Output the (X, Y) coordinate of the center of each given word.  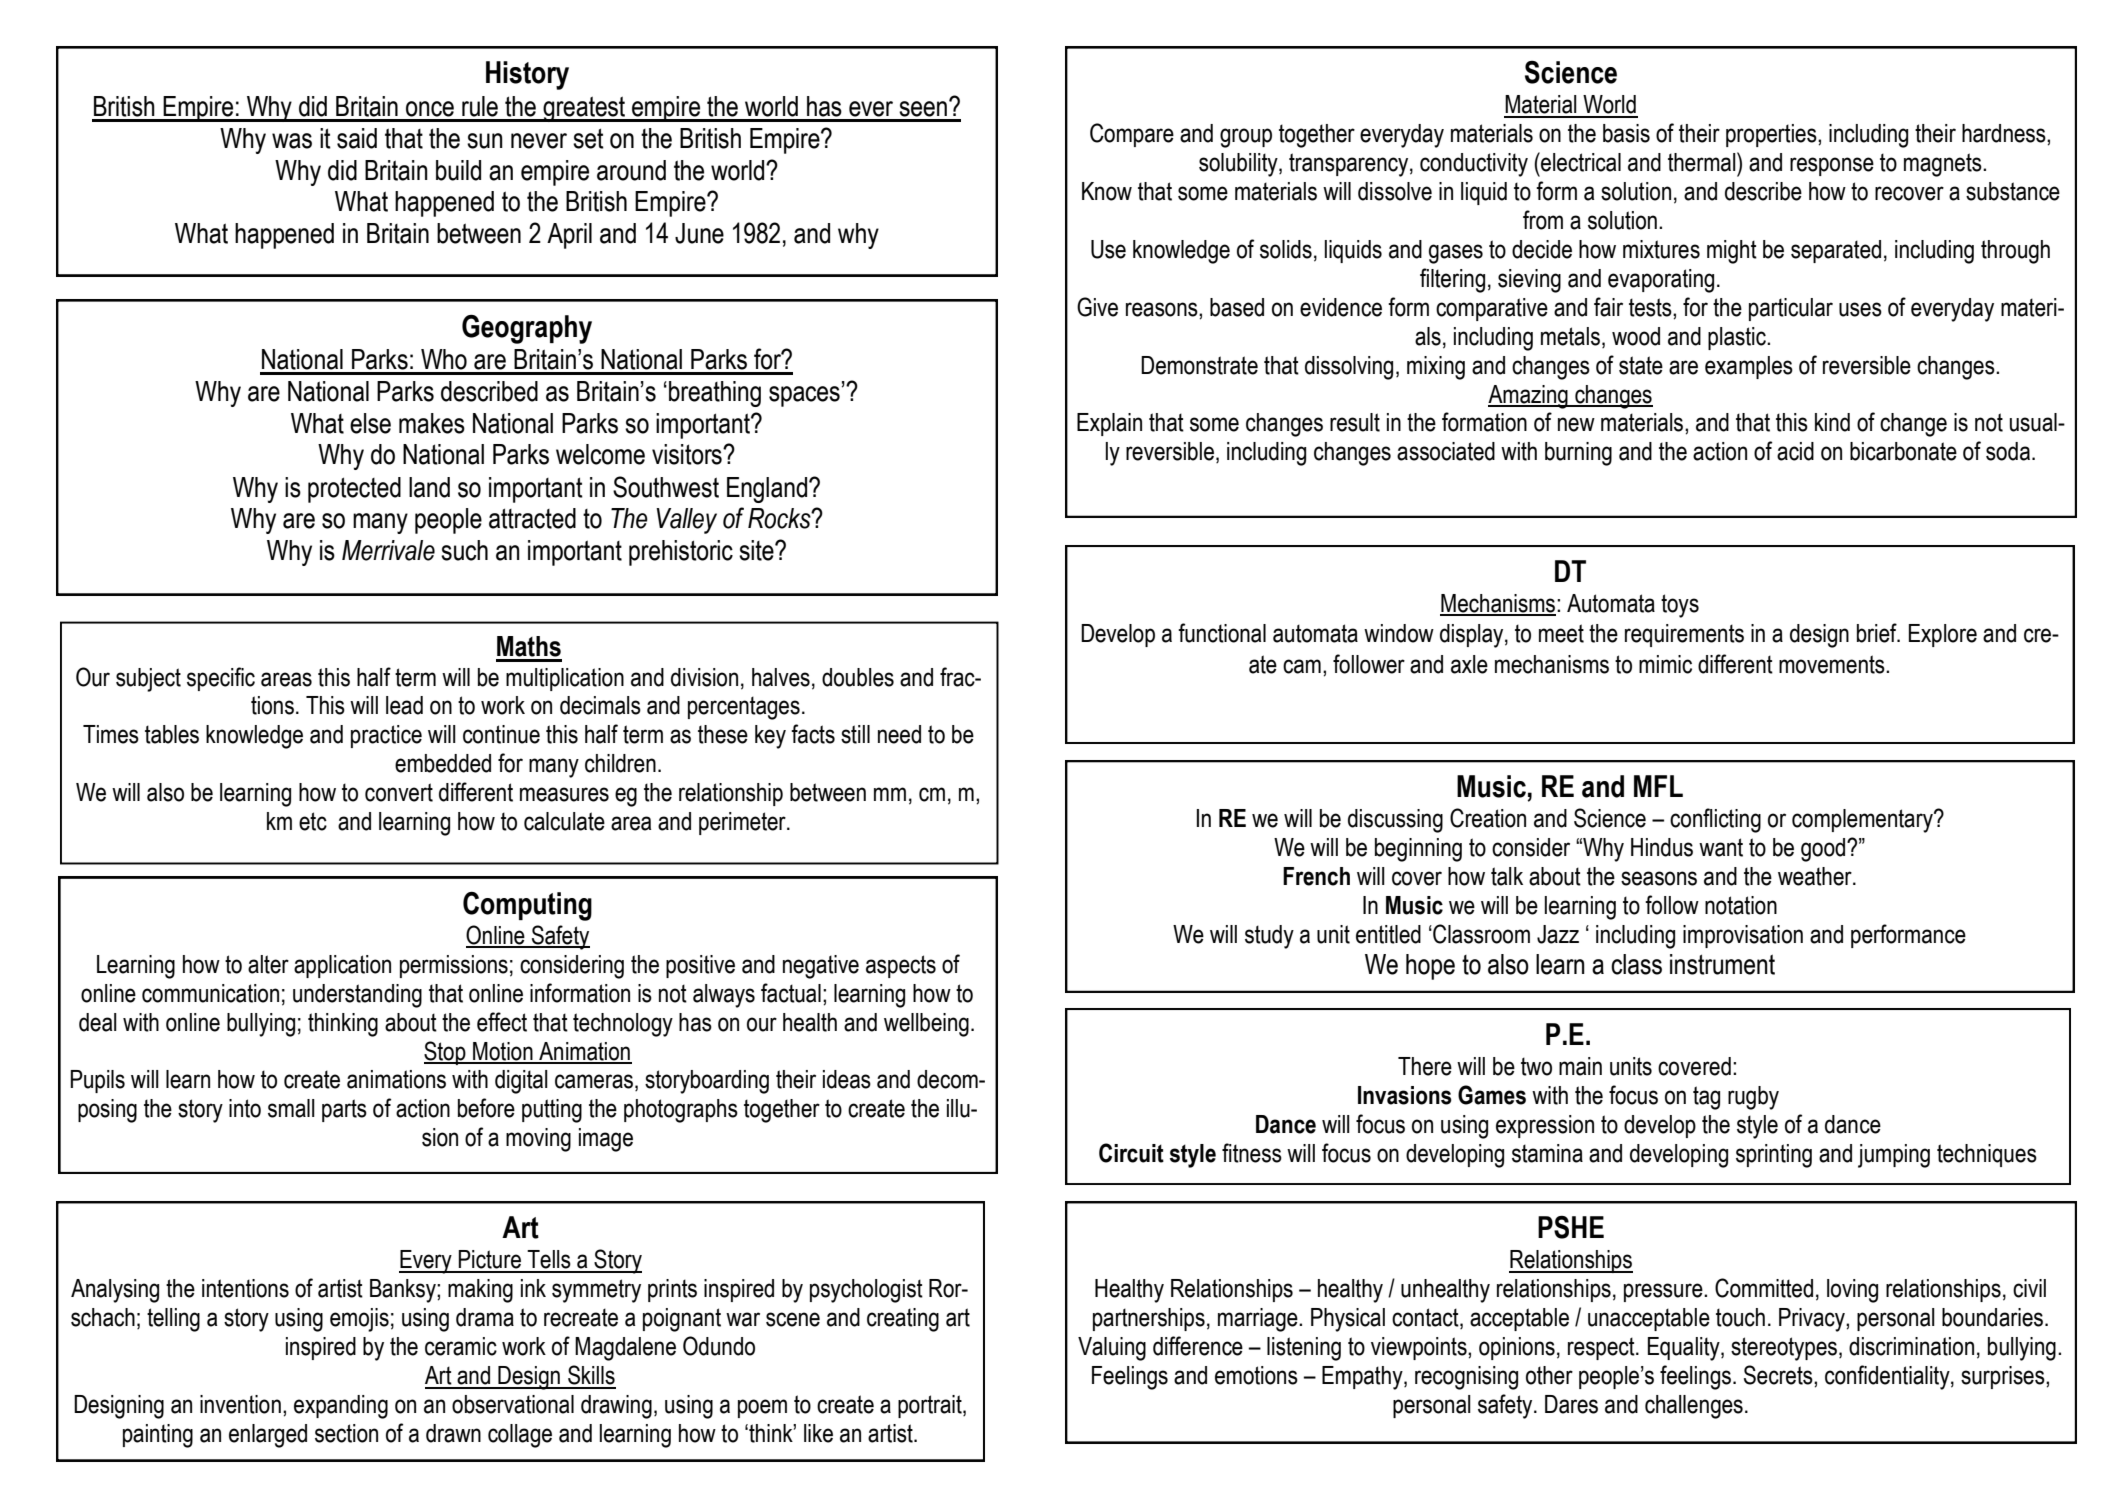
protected (354, 490)
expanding (341, 1407)
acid (1795, 451)
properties (1772, 135)
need (899, 734)
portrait (931, 1406)
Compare (1132, 135)
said (357, 138)
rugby (1753, 1098)
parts (344, 1110)
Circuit (1131, 1153)
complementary (1863, 821)
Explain (1109, 424)
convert (399, 792)
